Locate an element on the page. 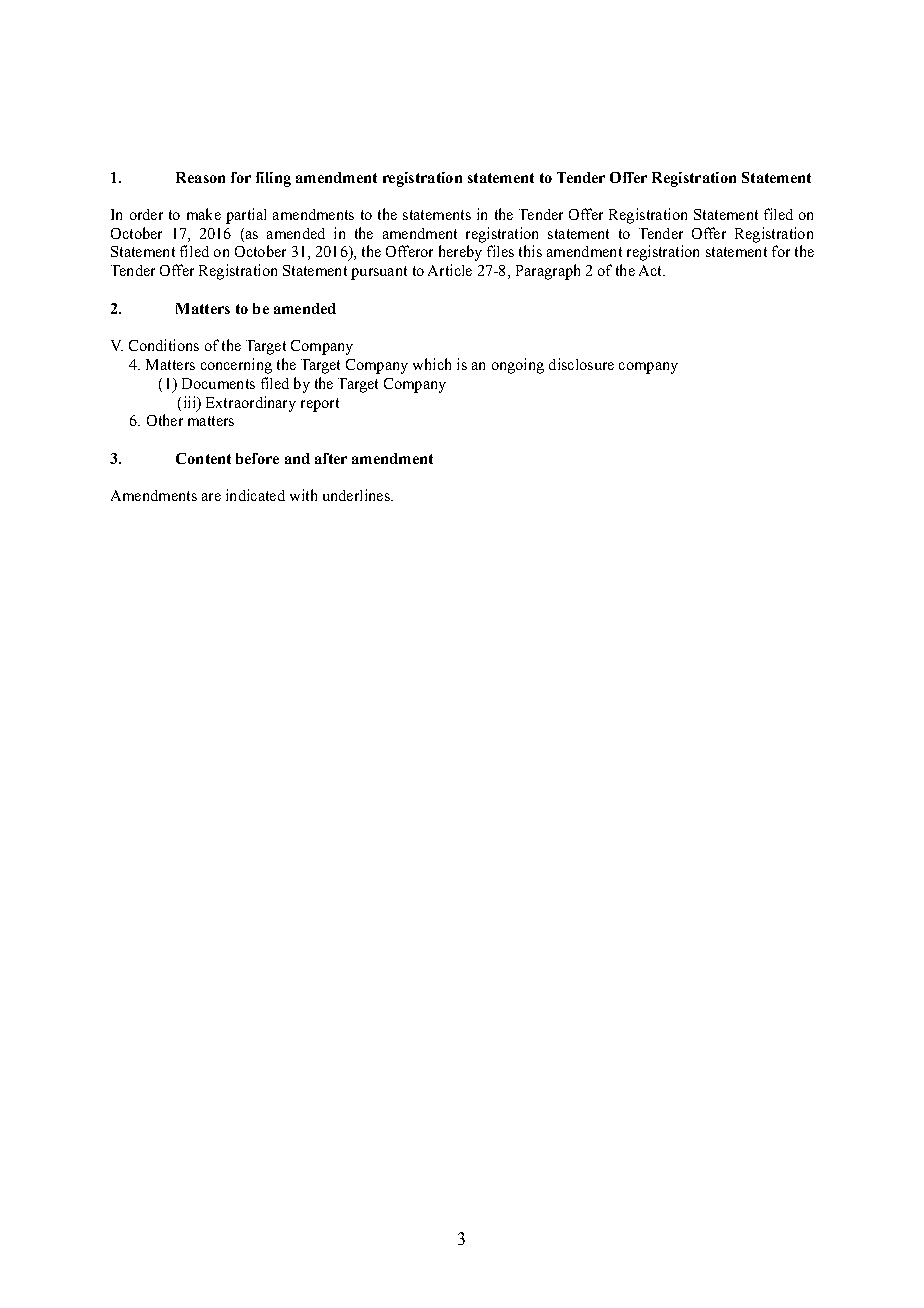 This page has height=1308, width=924. are is located at coordinates (211, 497).
